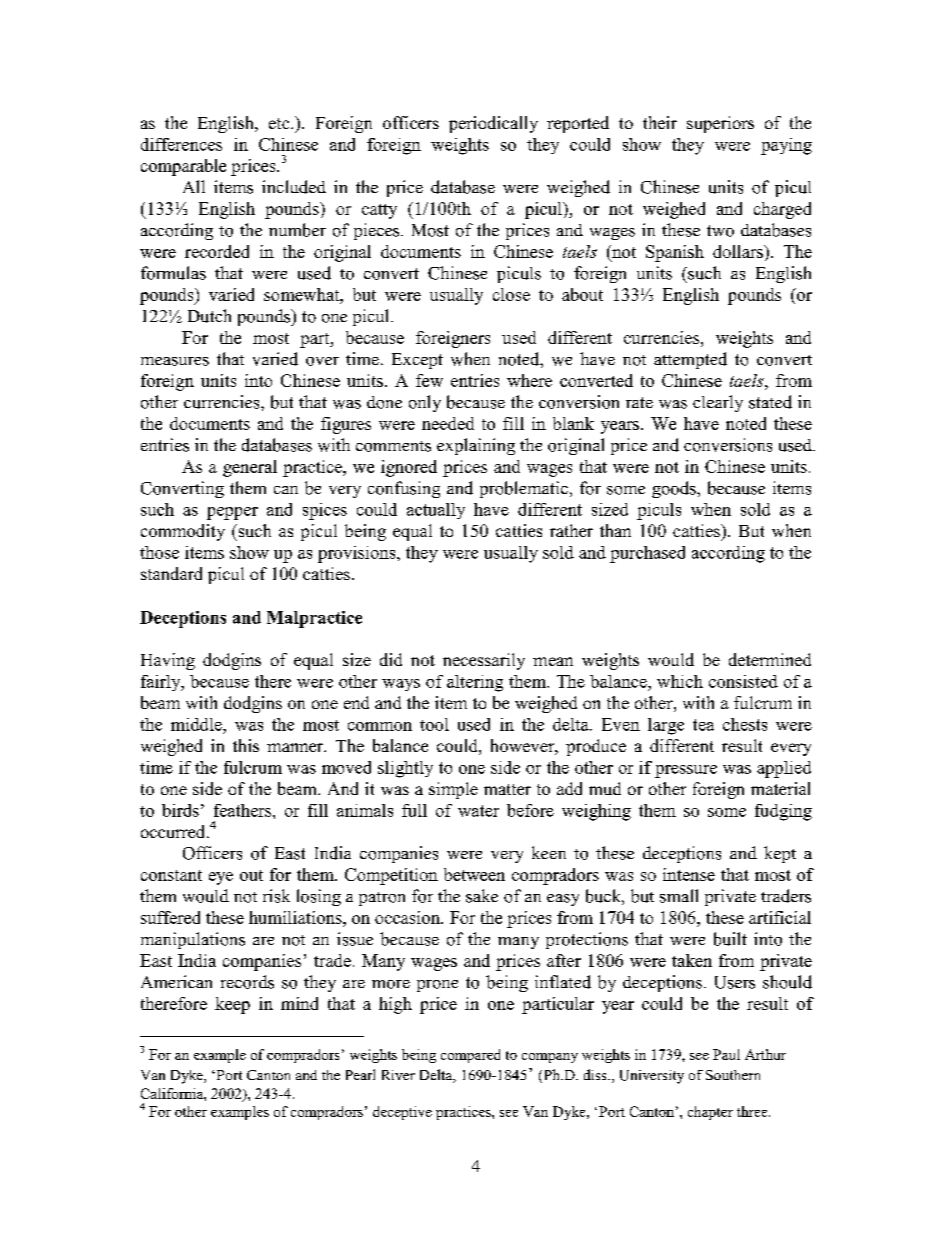 Image resolution: width=952 pixels, height=1233 pixels. Describe the element at coordinates (175, 361) in the document. I see `measures` at that location.
